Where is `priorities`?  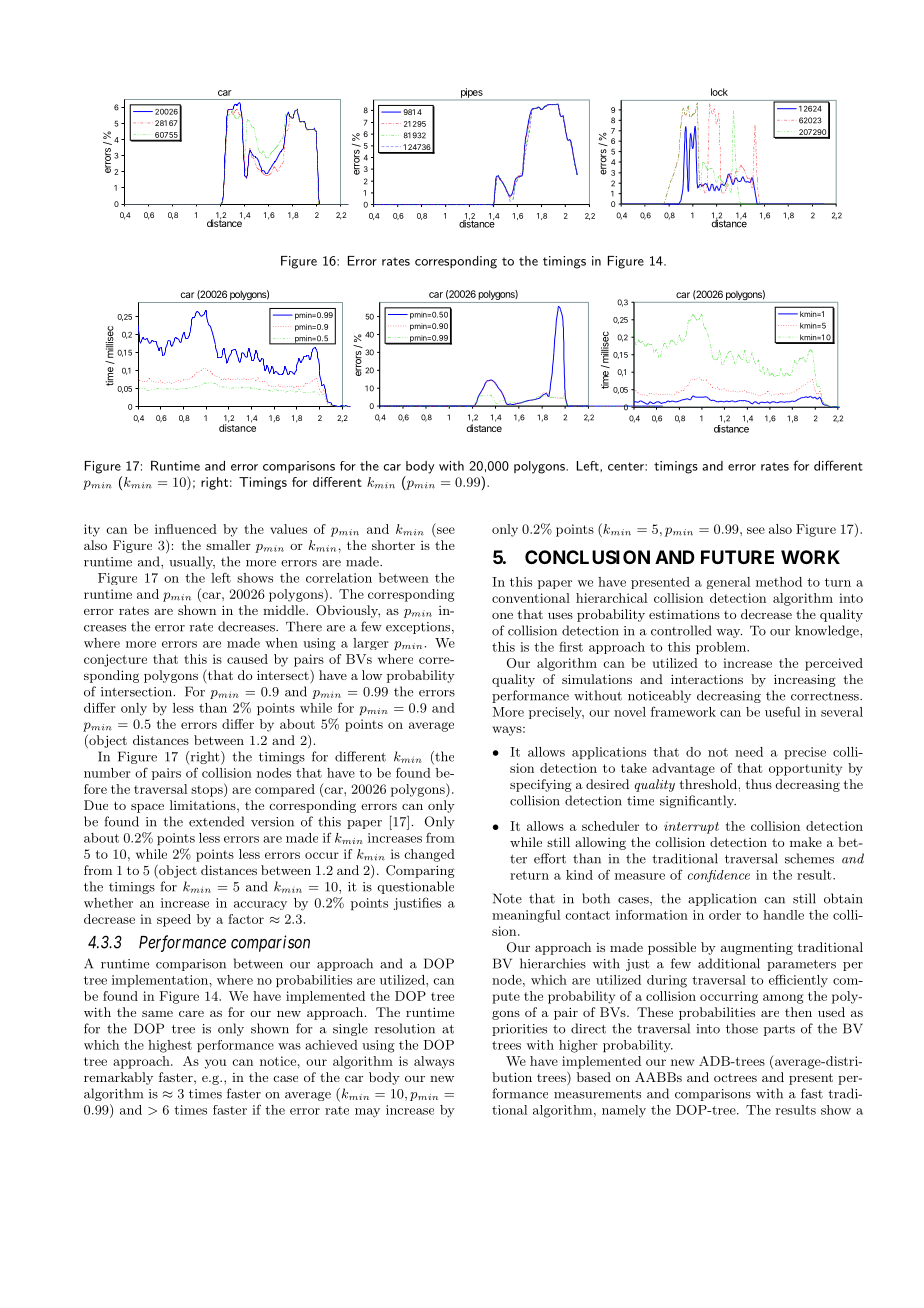 priorities is located at coordinates (519, 1030).
